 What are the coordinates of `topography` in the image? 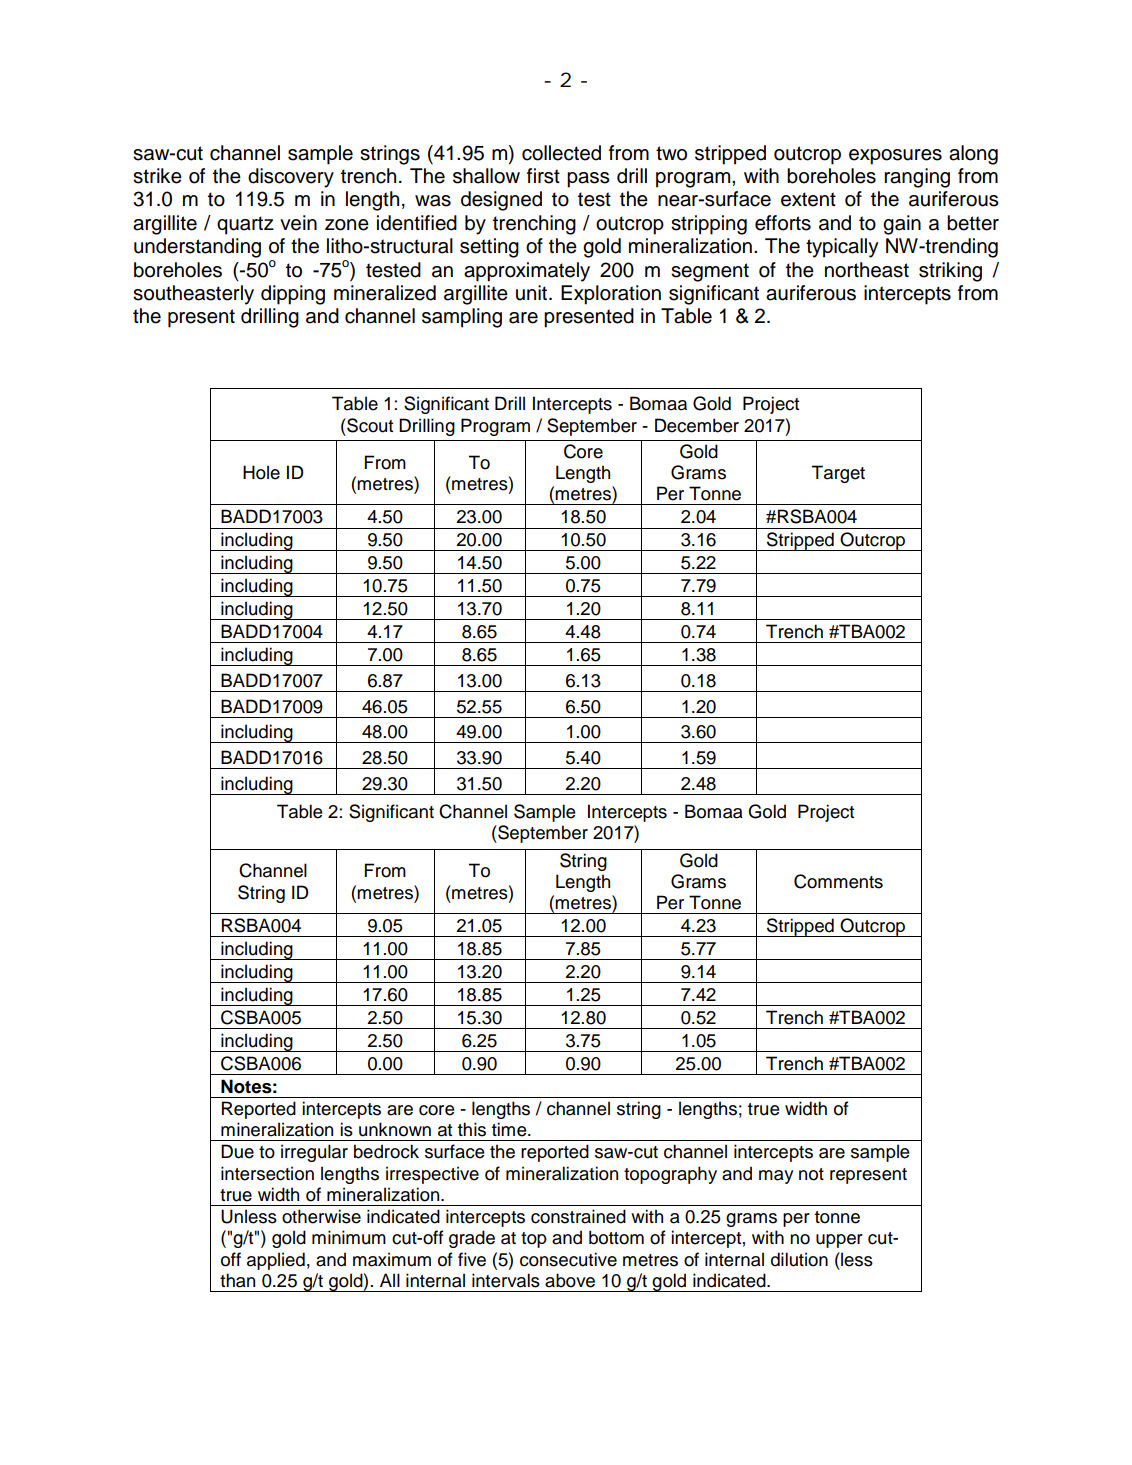 It's located at (670, 1175).
